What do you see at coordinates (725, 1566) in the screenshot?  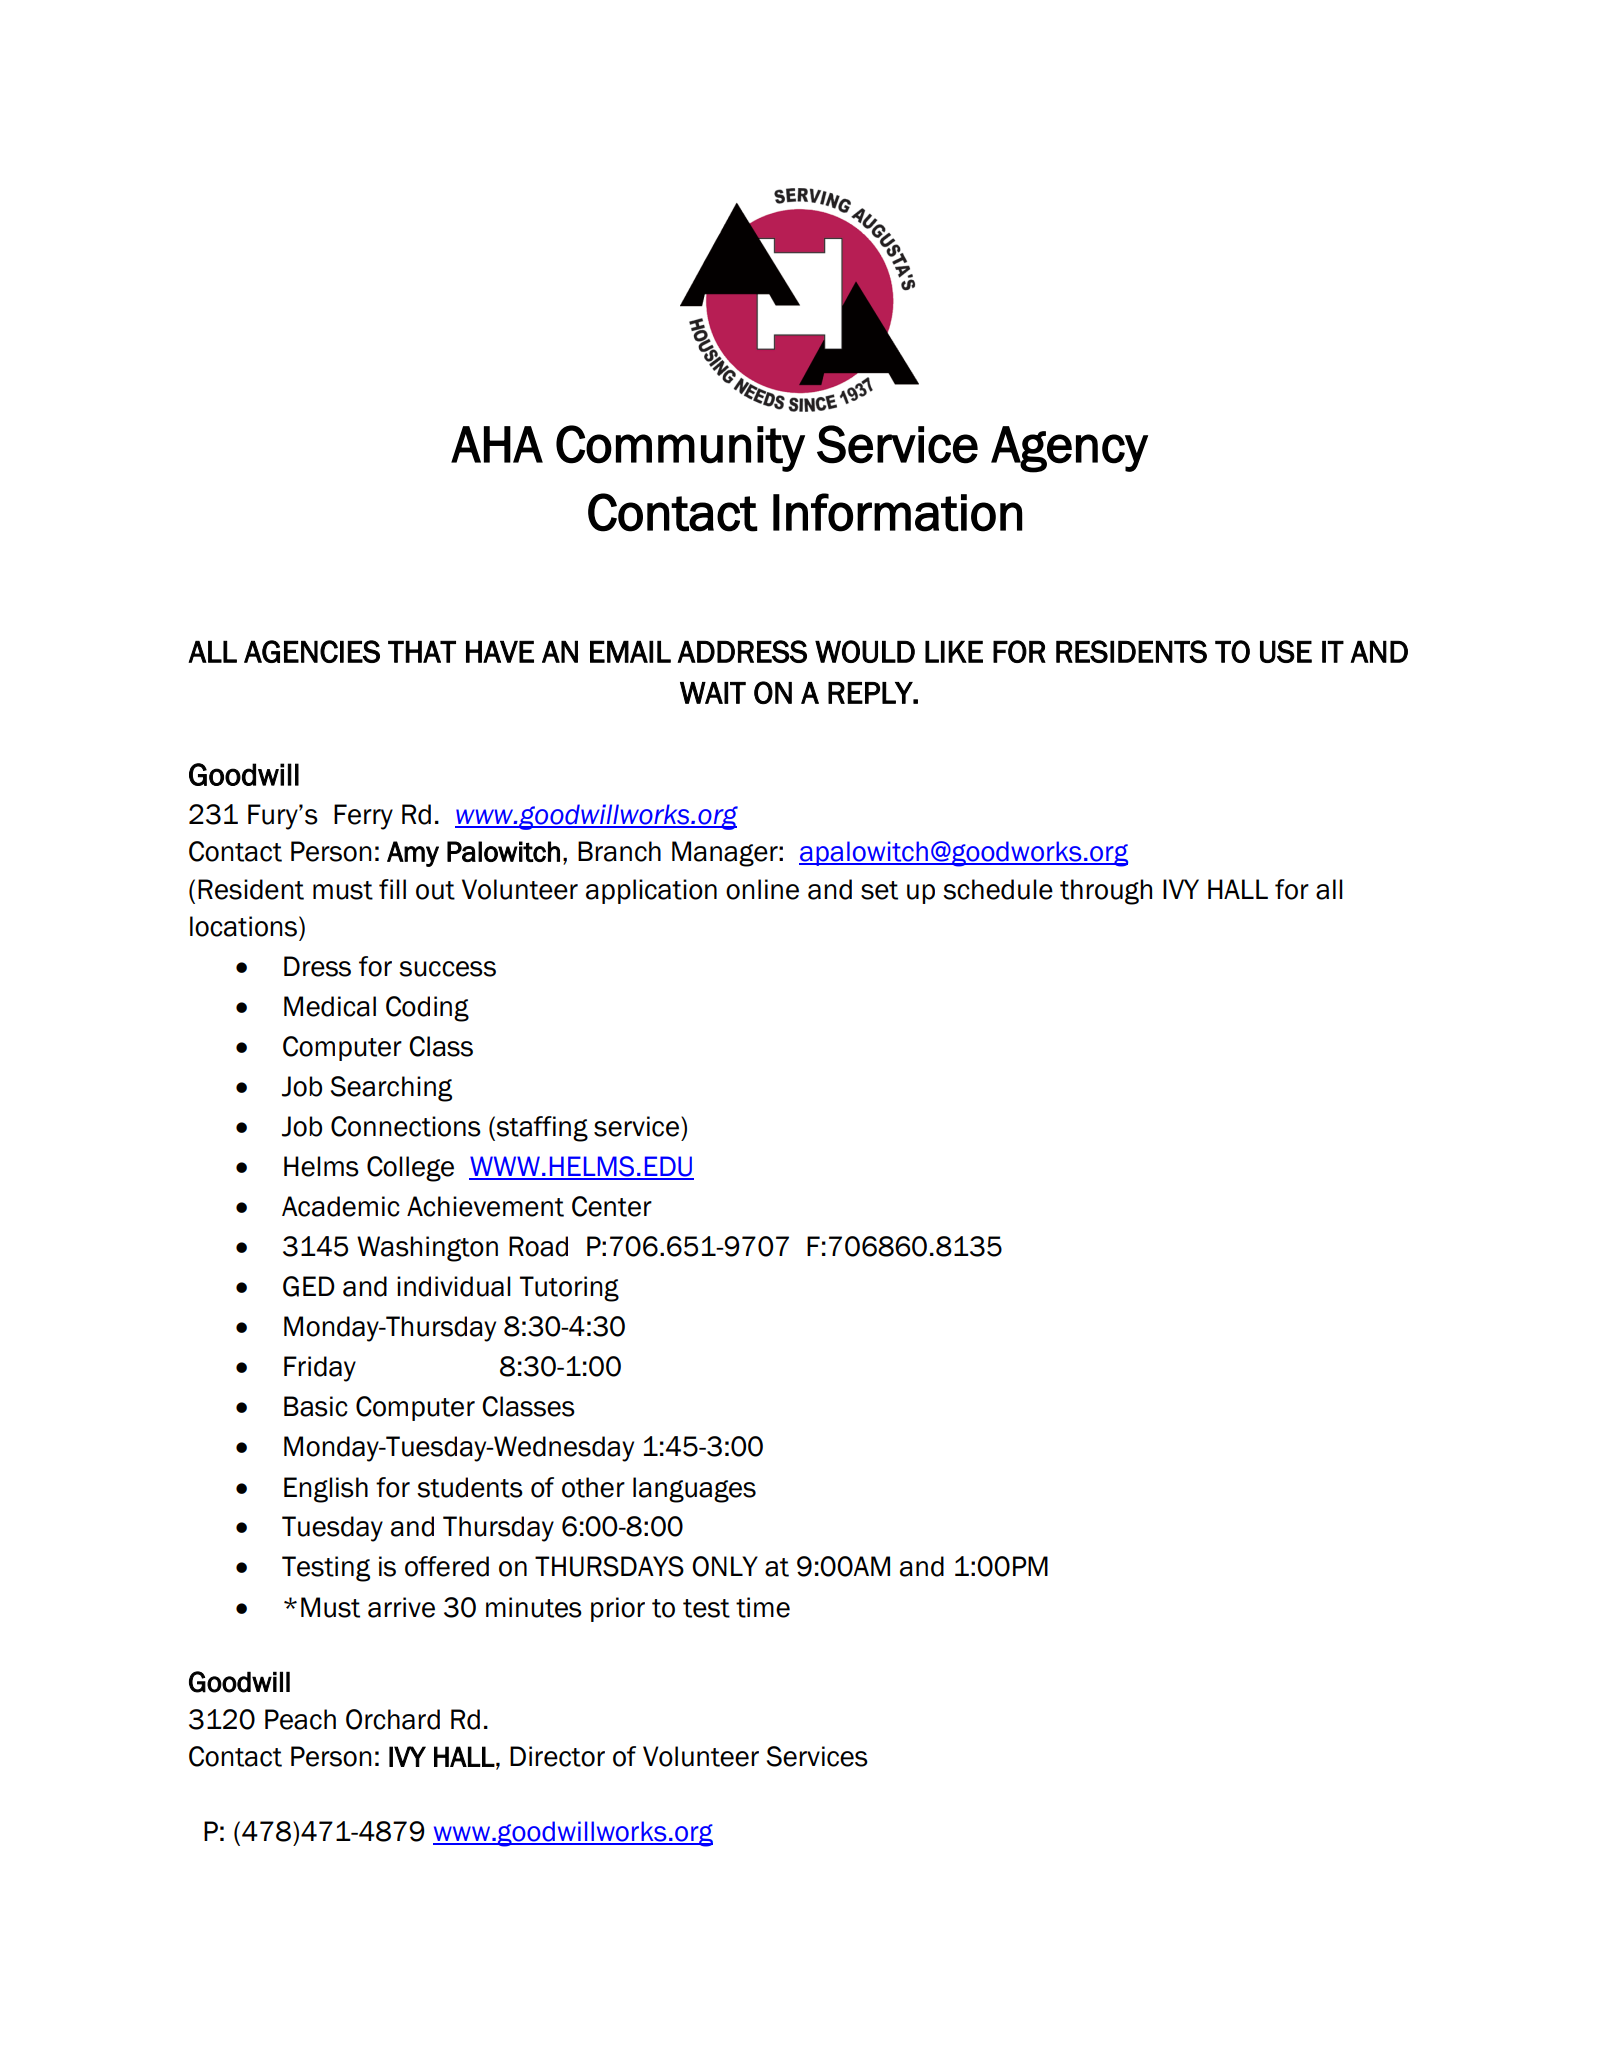 I see `ONLY` at bounding box center [725, 1566].
